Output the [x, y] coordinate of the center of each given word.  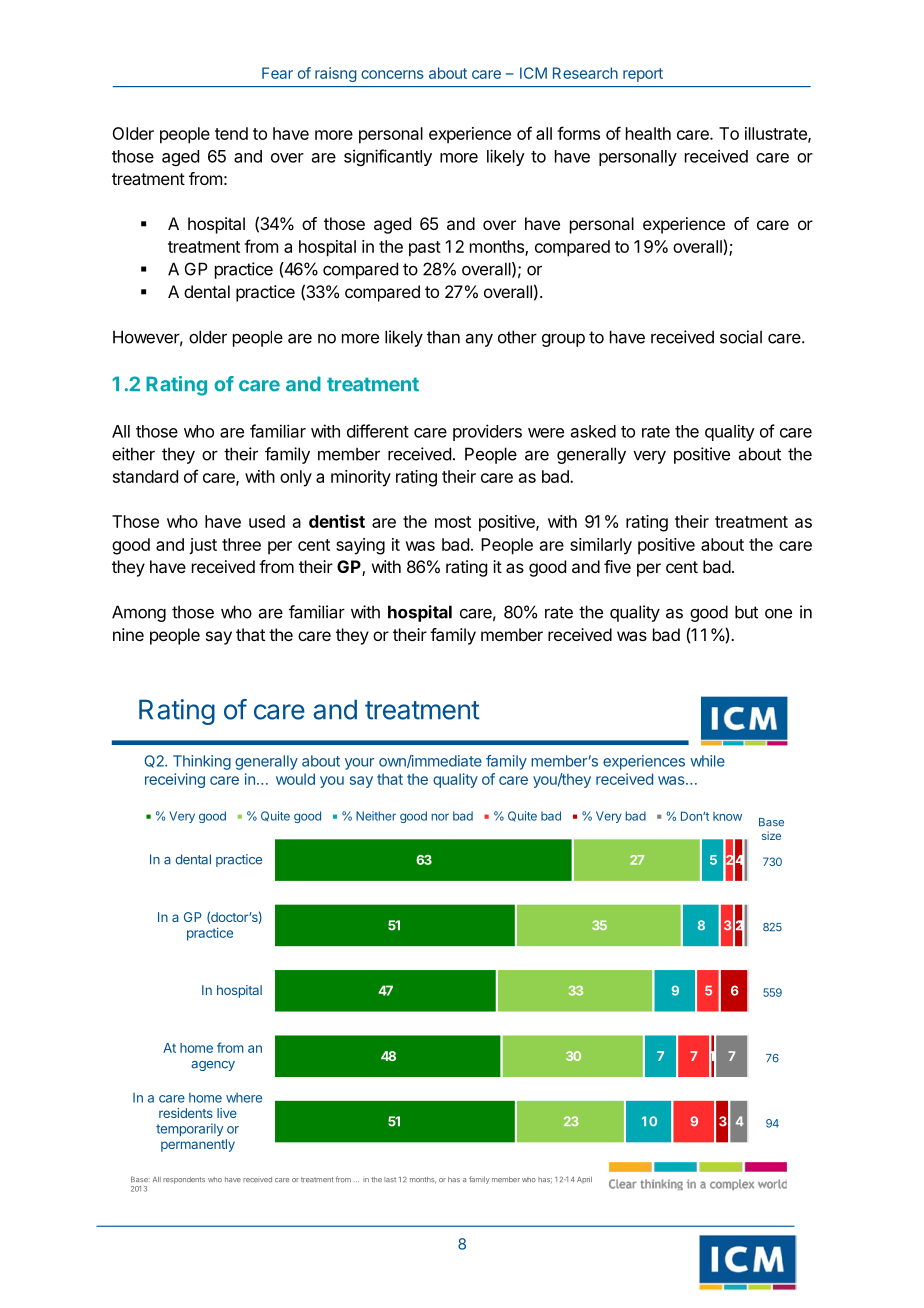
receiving [175, 780]
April [584, 1180]
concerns [392, 74]
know [727, 816]
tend [231, 133]
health [648, 133]
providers [487, 432]
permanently [198, 1145]
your [359, 764]
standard [145, 476]
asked [593, 431]
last [390, 1179]
